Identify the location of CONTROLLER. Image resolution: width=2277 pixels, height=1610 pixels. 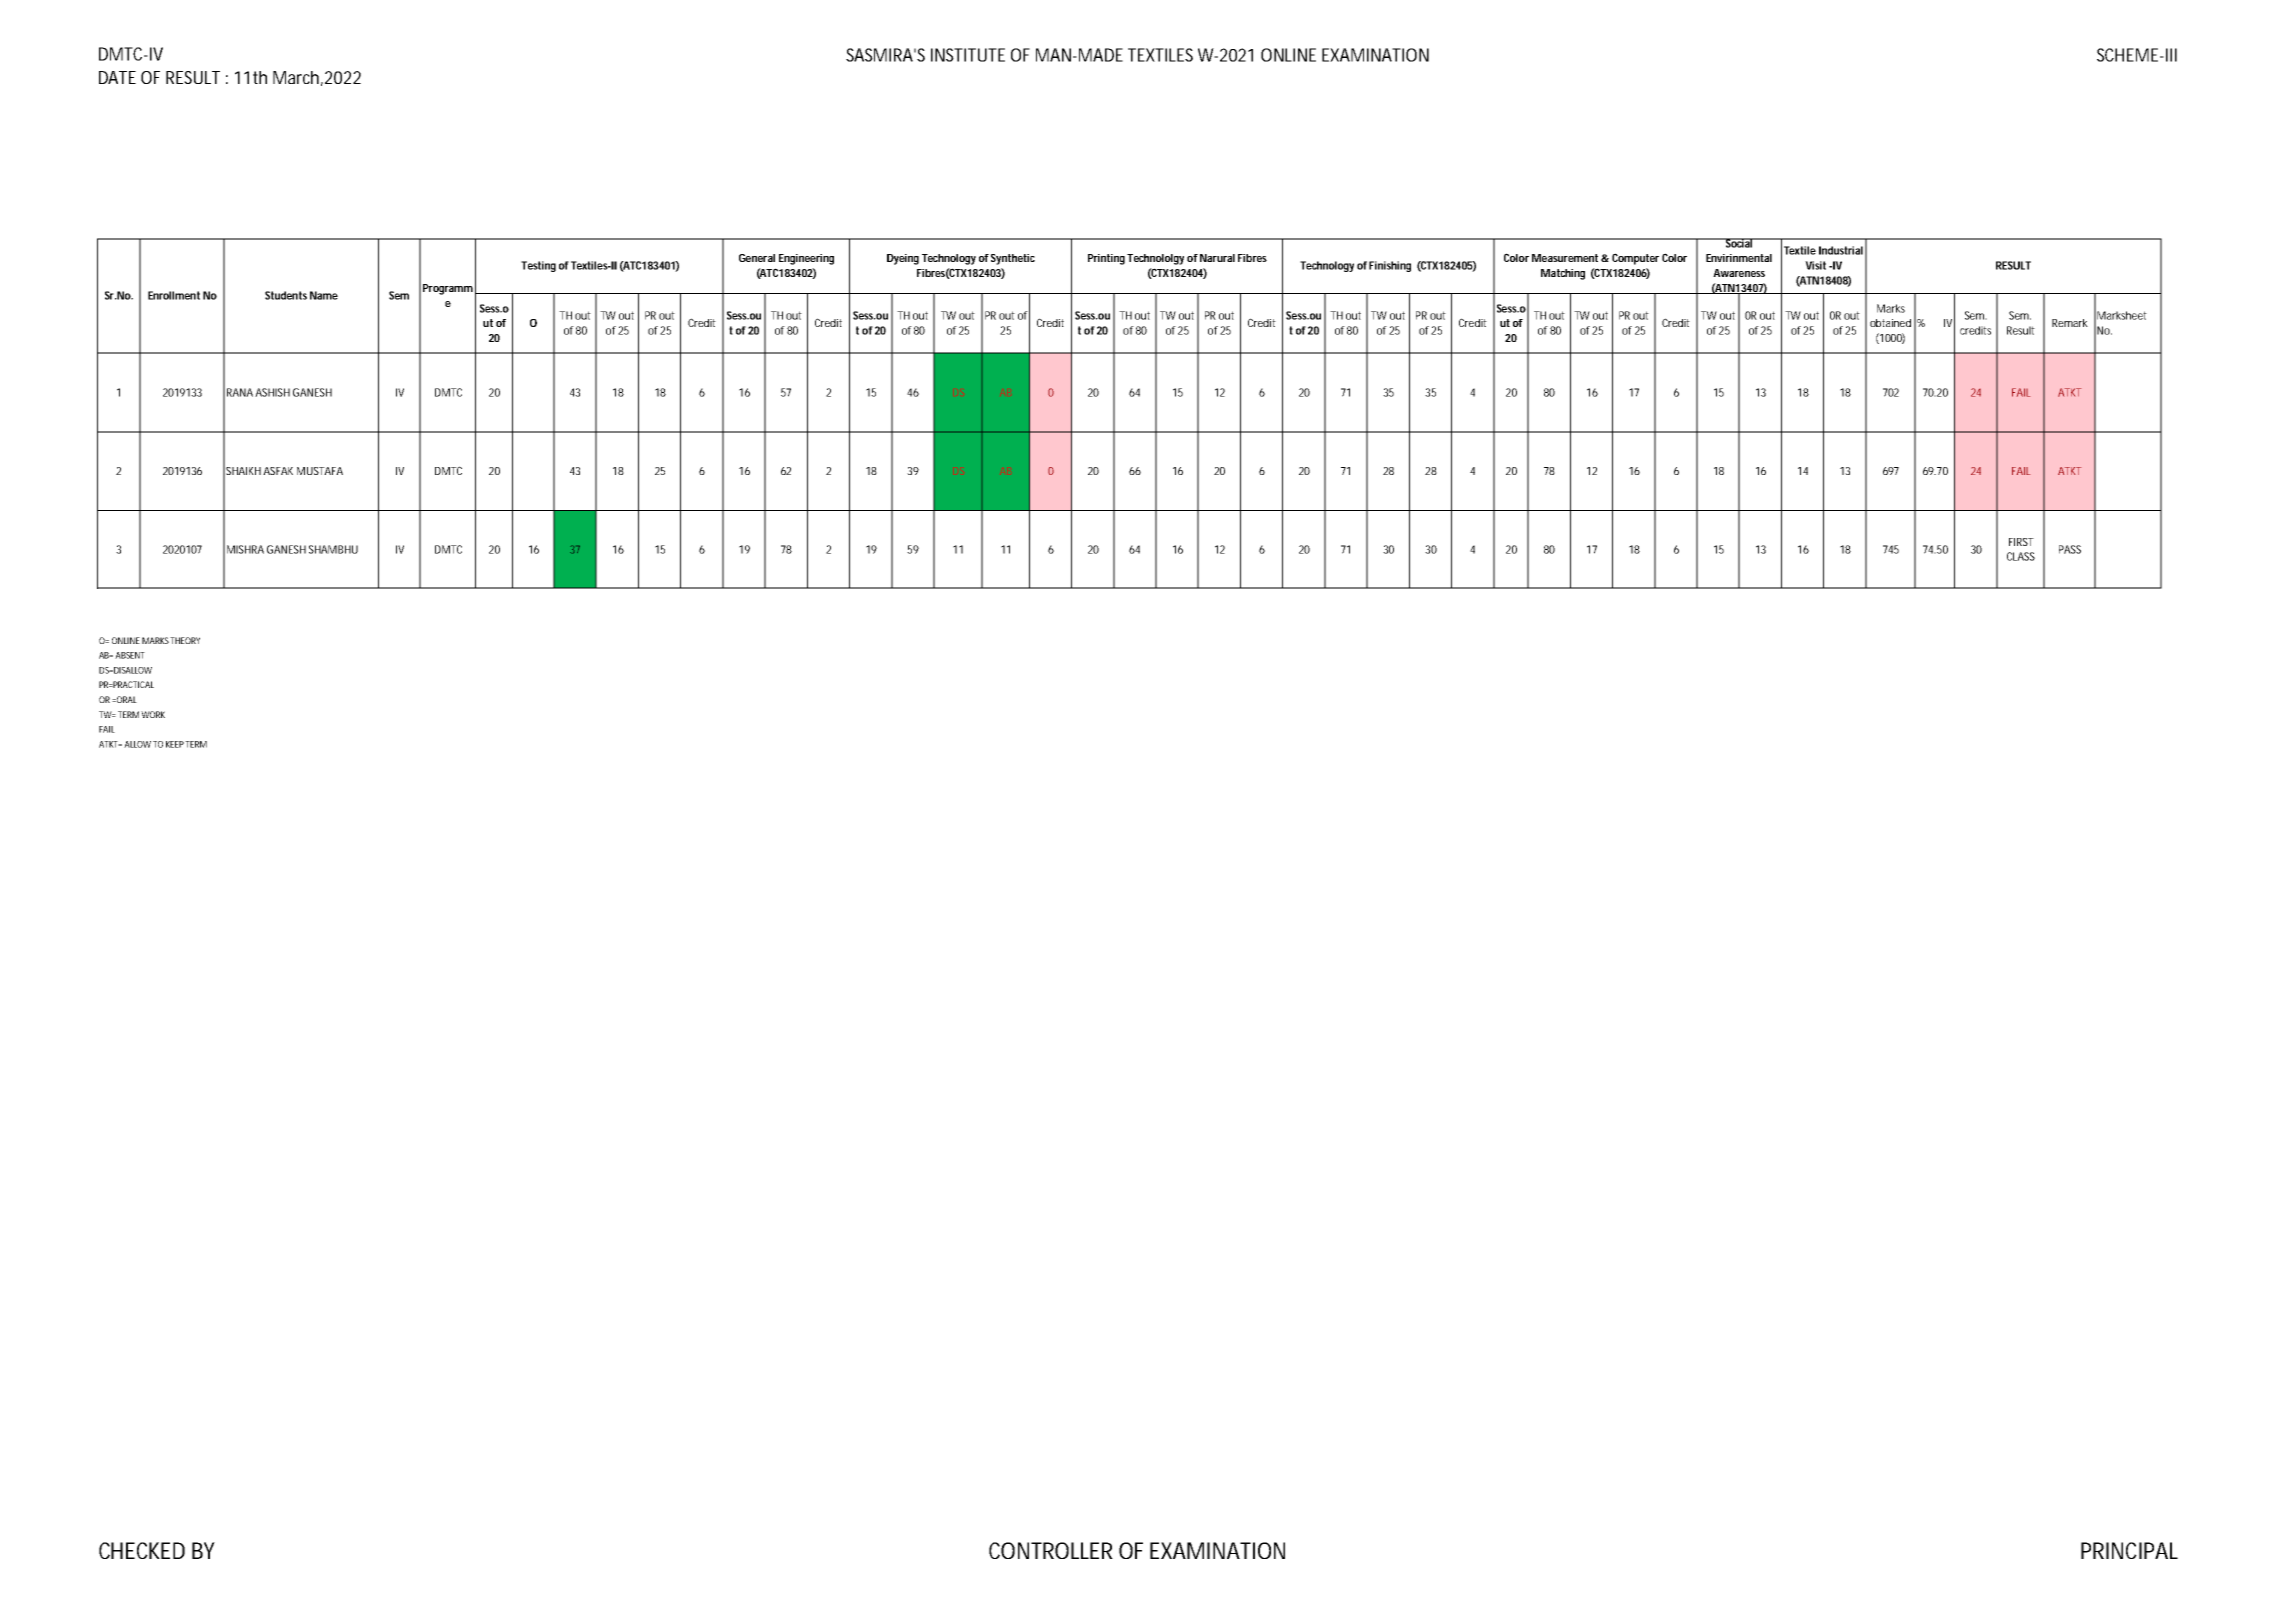
(1051, 1550).
